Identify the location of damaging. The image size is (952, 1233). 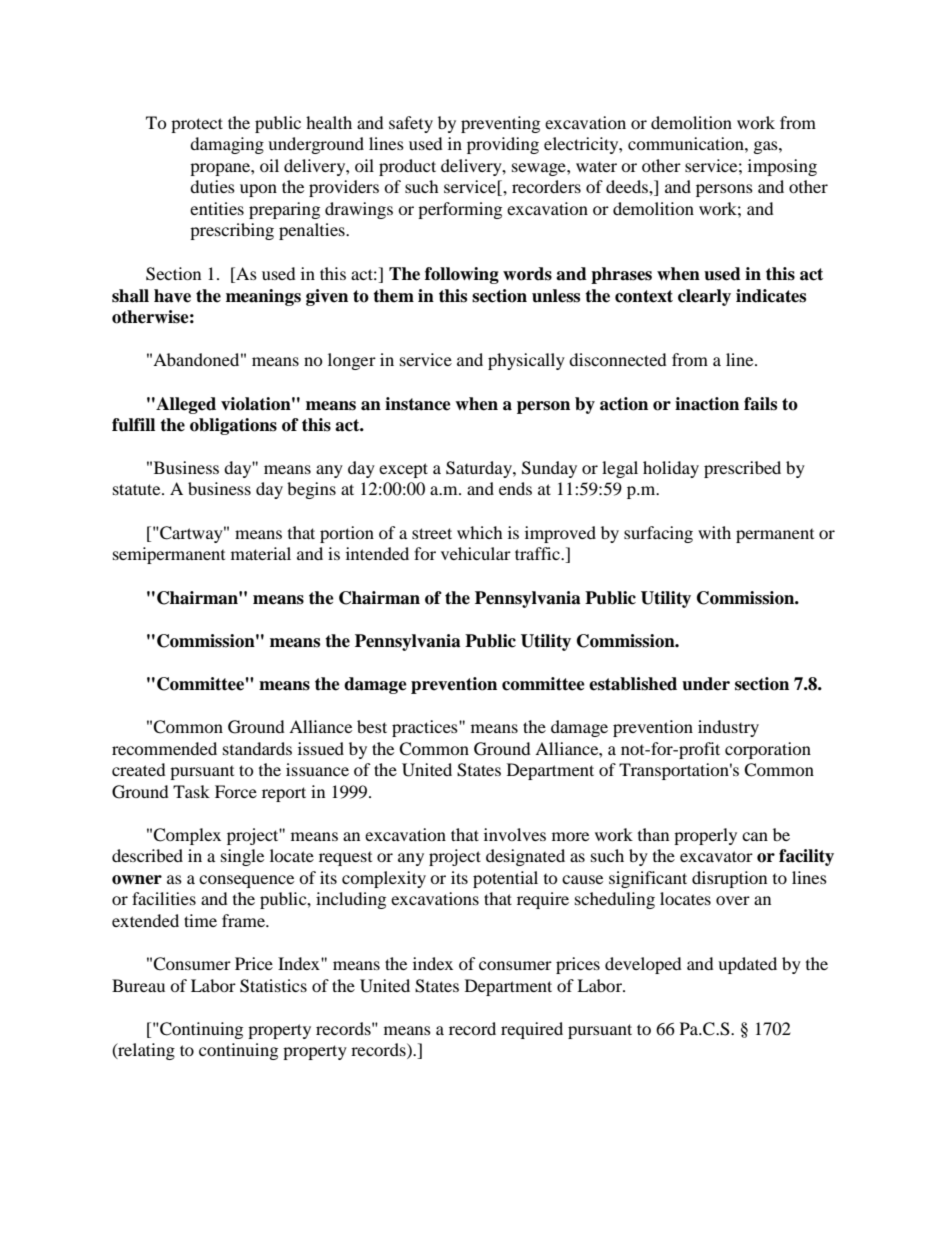
(227, 145).
